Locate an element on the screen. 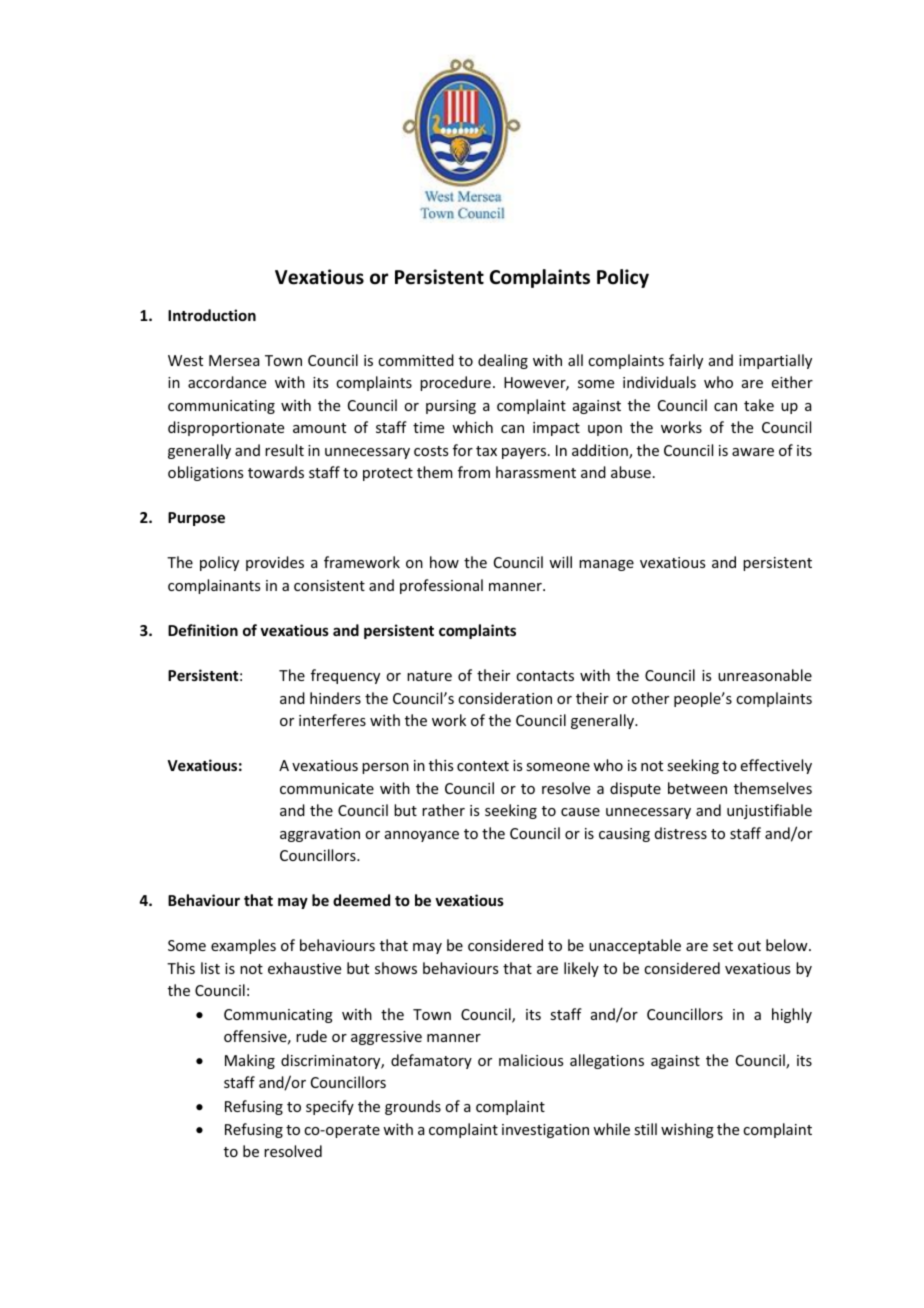 This screenshot has height=1308, width=924. other is located at coordinates (650, 698).
